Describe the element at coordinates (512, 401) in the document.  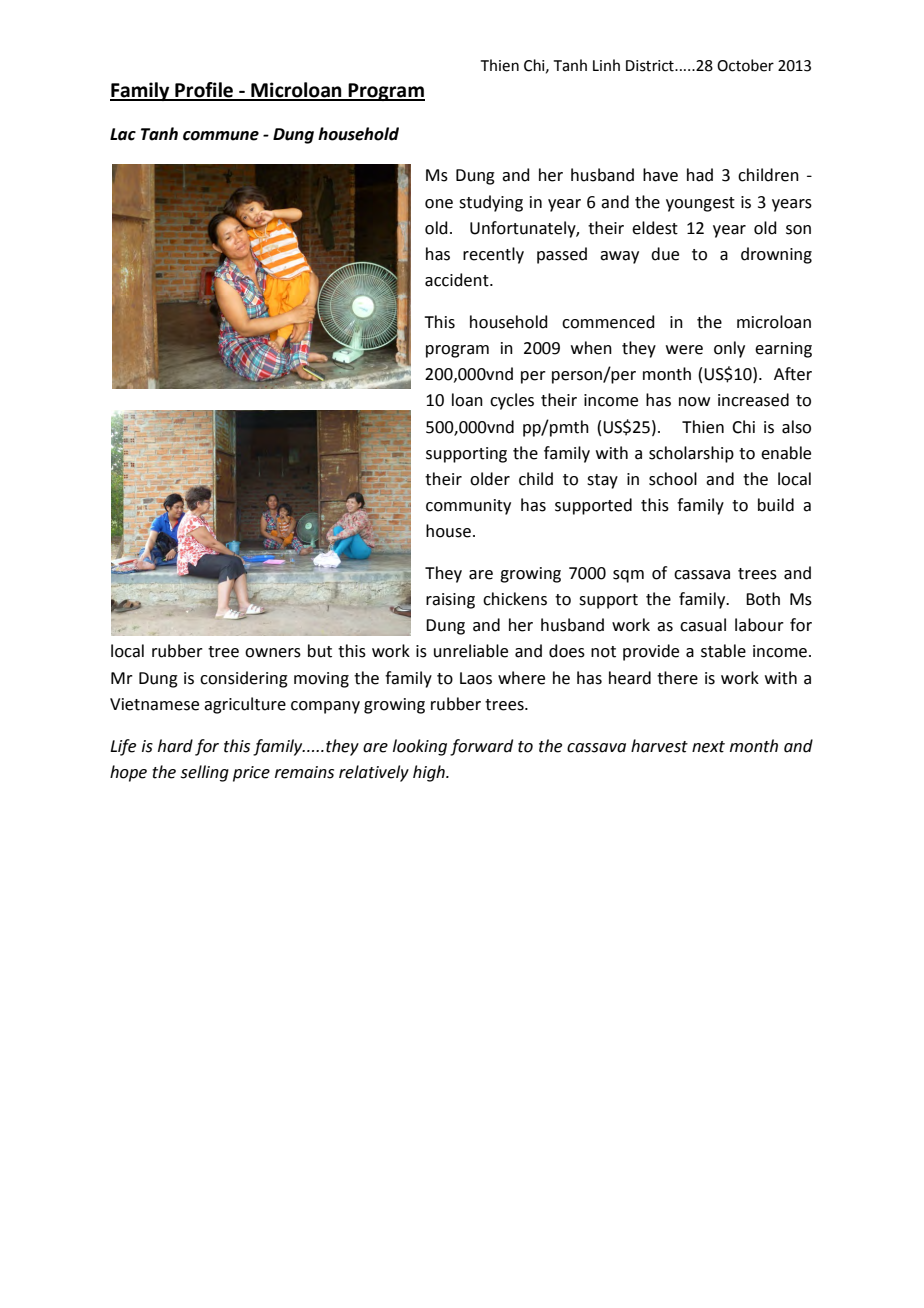
I see `cycles` at that location.
